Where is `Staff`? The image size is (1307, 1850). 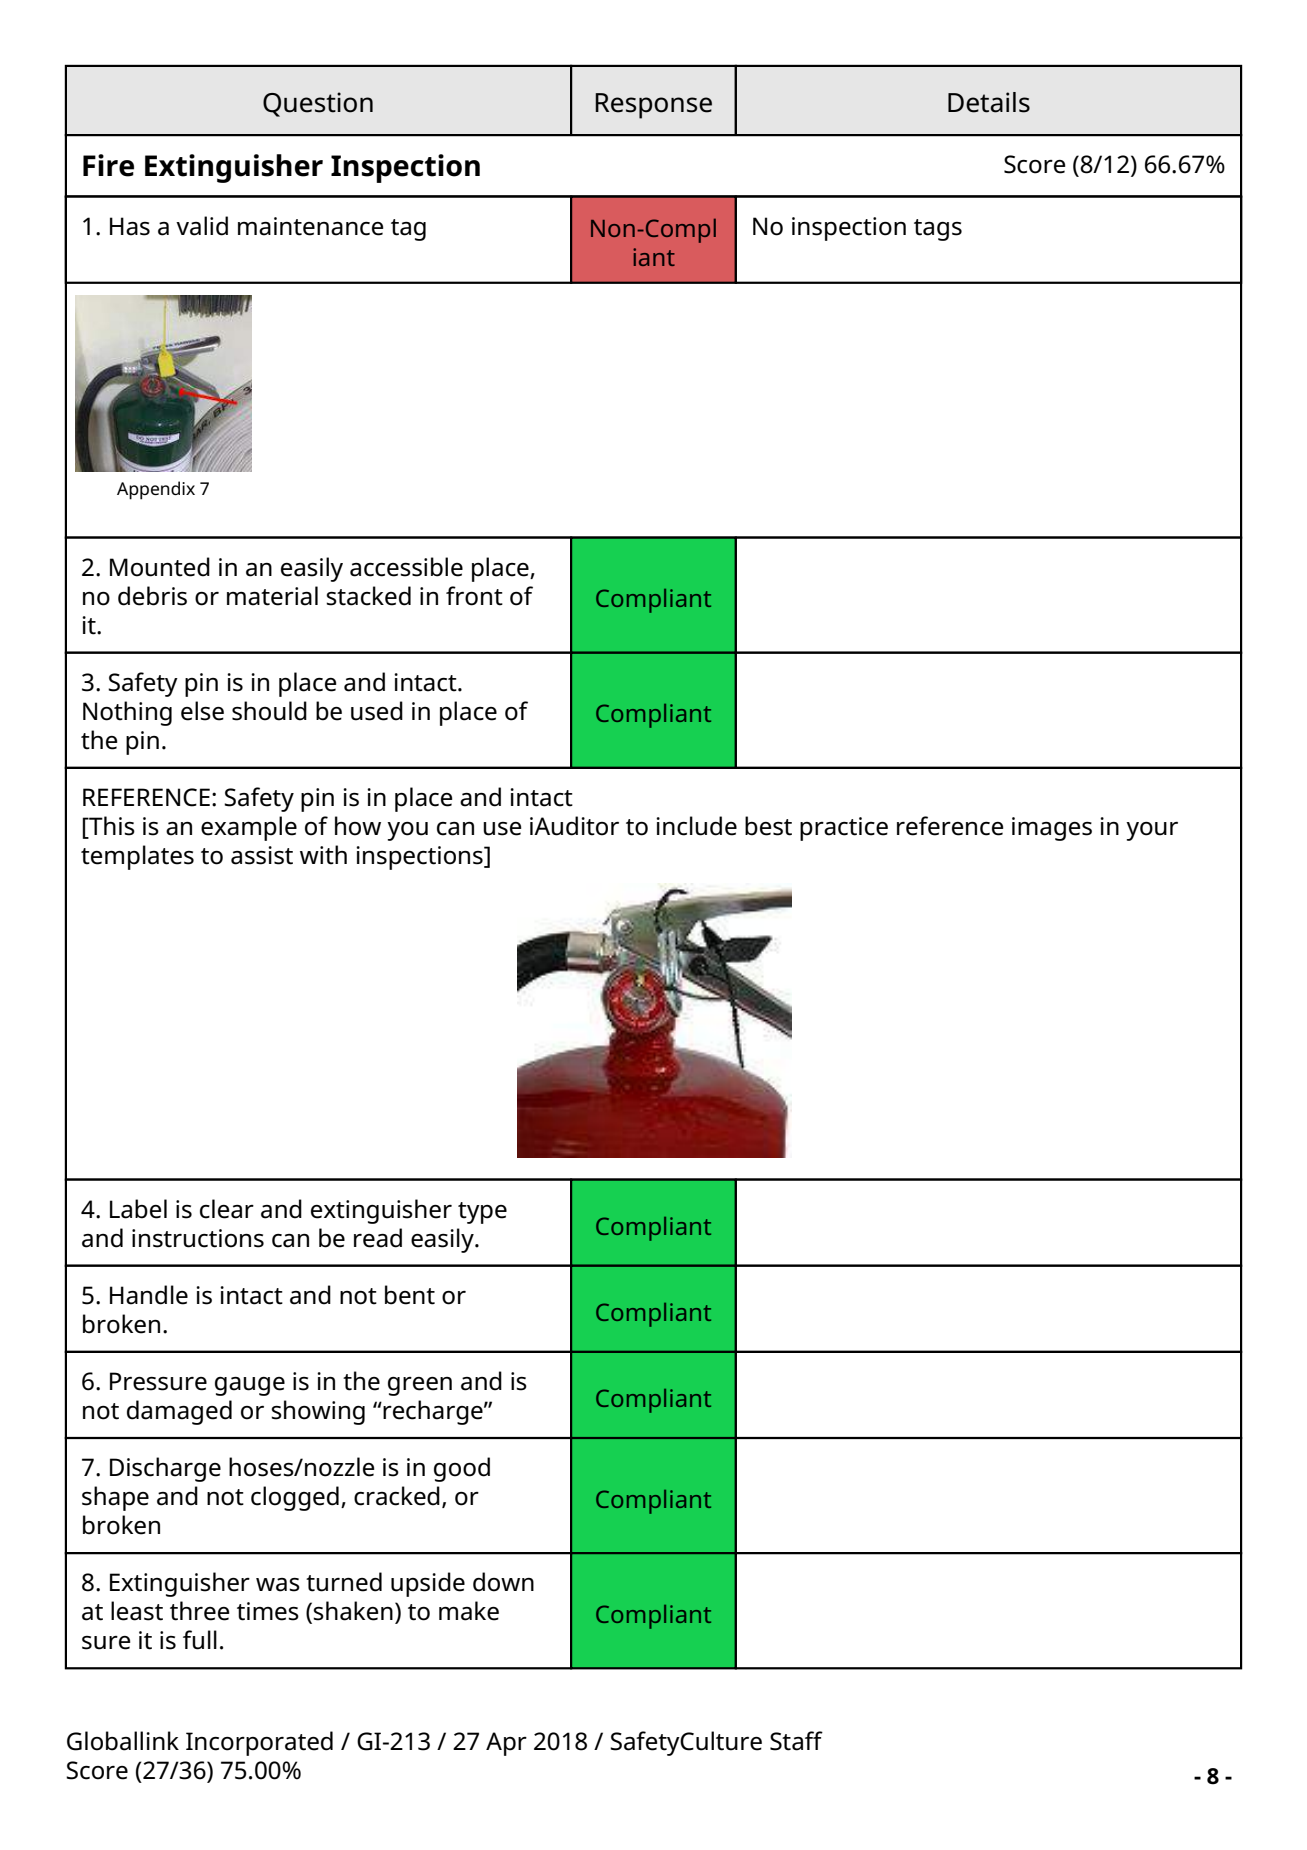
Staff is located at coordinates (796, 1741).
